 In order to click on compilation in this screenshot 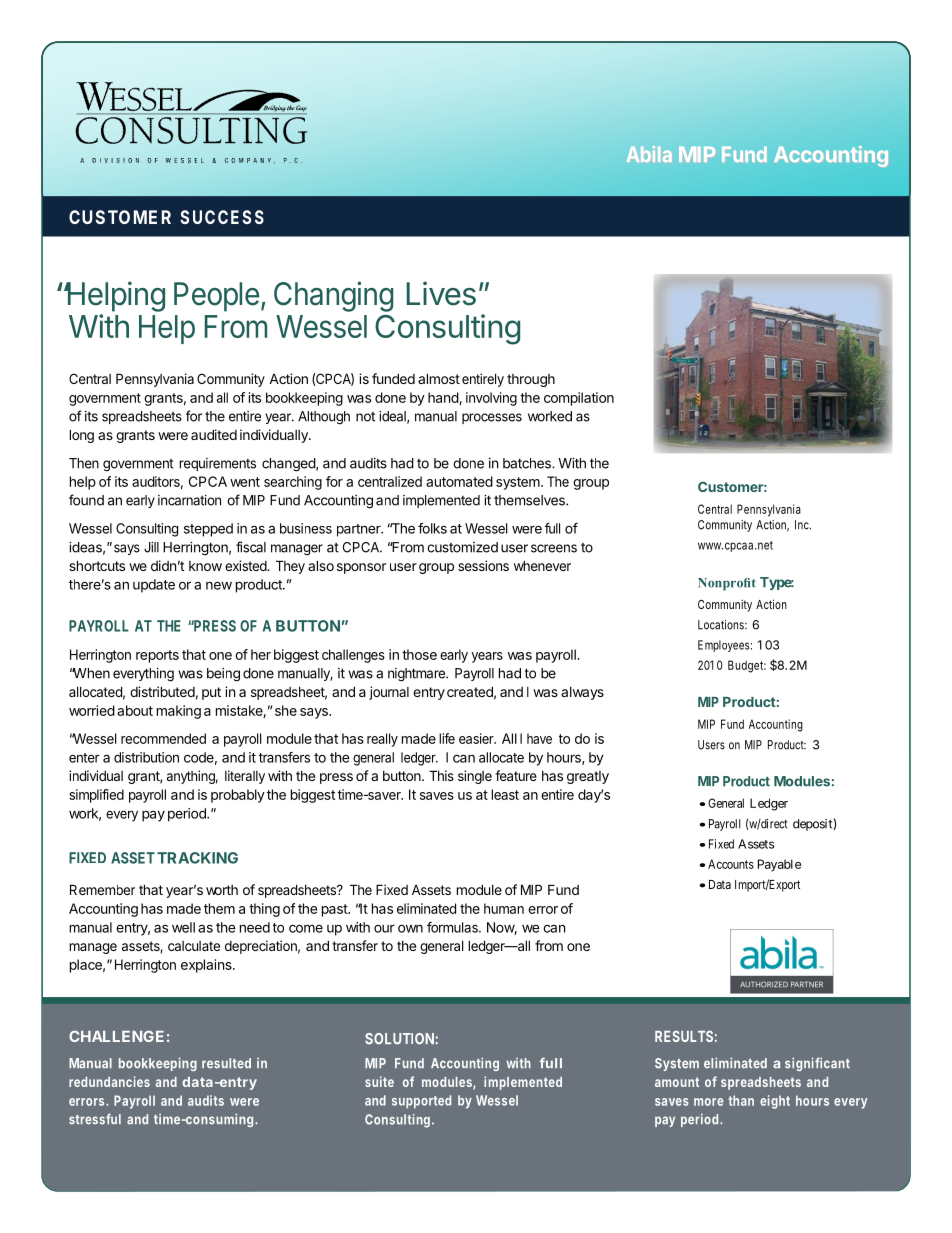, I will do `click(579, 399)`.
